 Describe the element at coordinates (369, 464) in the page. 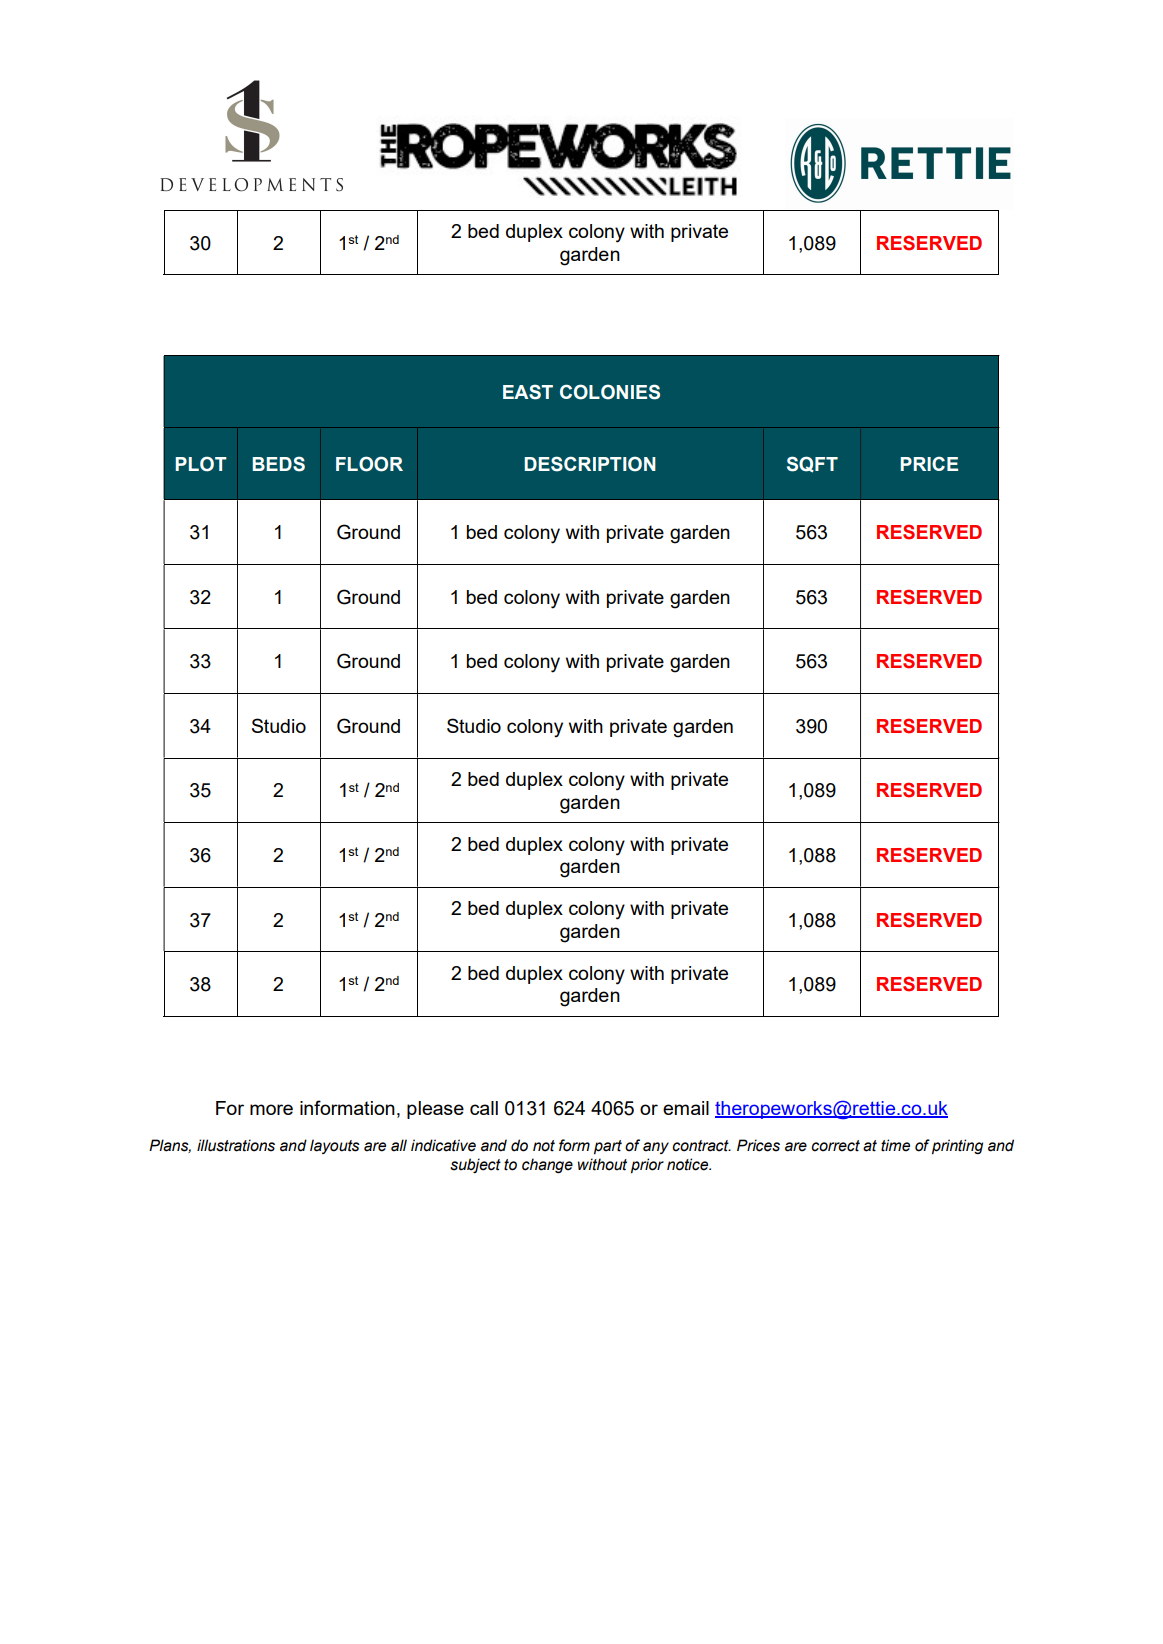

I see `FLOOR` at that location.
